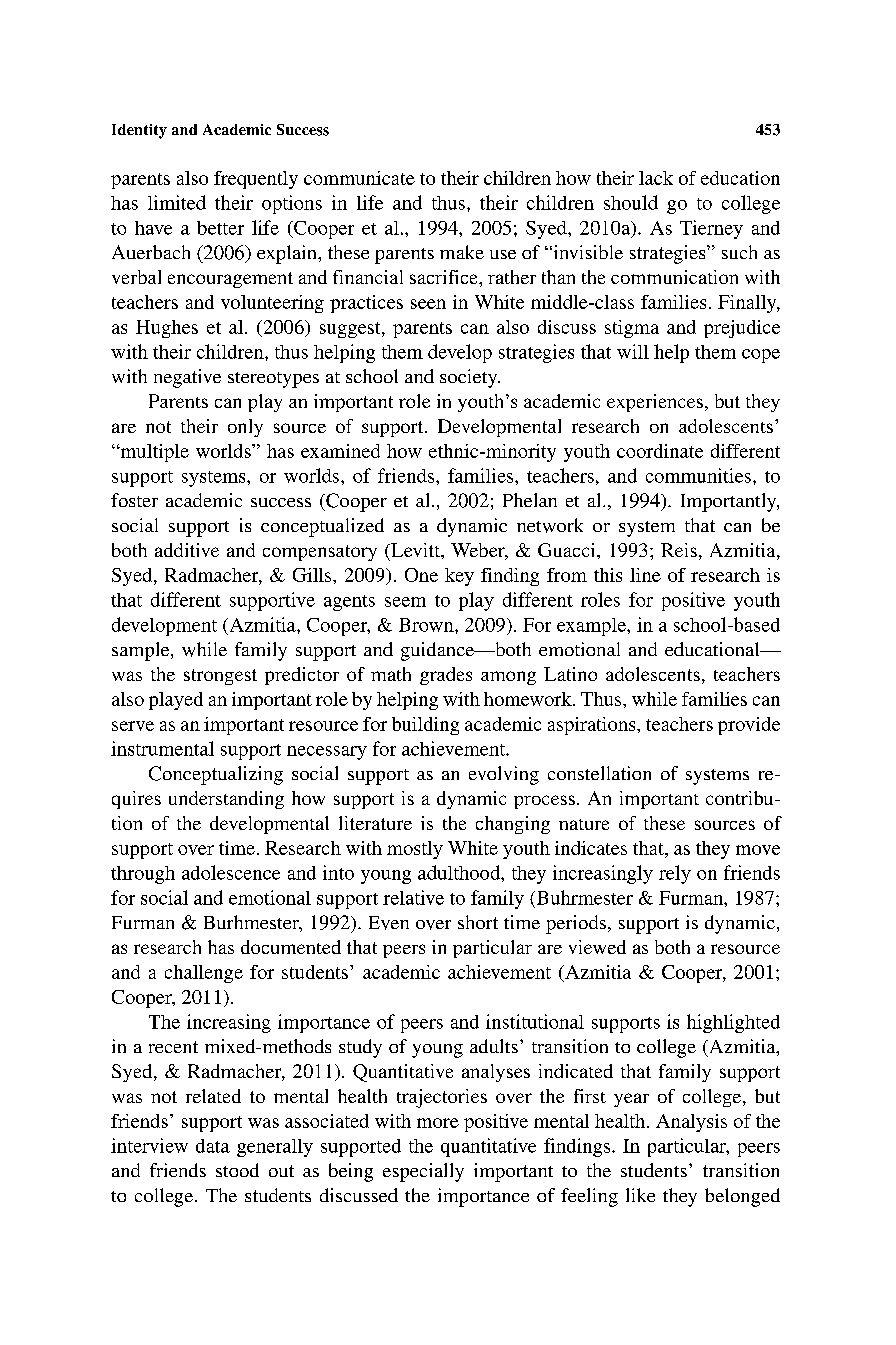  What do you see at coordinates (359, 178) in the screenshot?
I see `communicate` at bounding box center [359, 178].
